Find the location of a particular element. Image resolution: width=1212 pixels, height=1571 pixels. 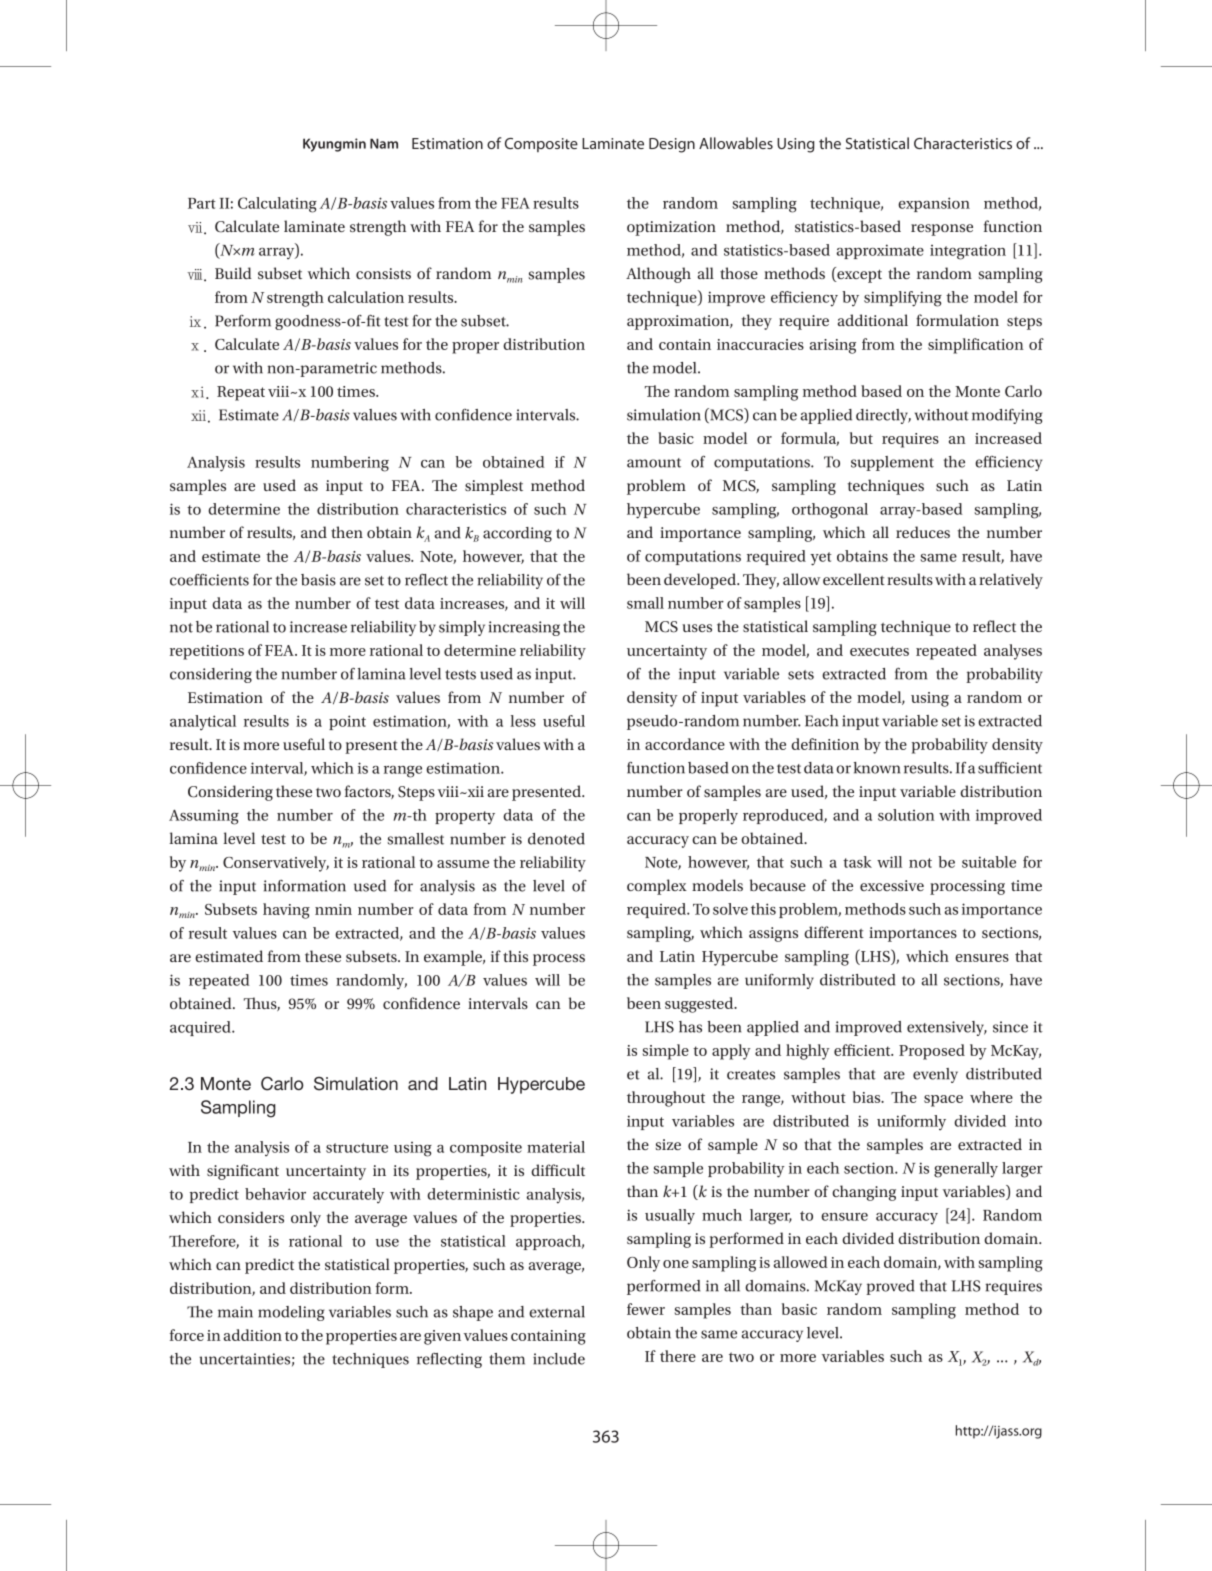

expansion is located at coordinates (934, 204).
